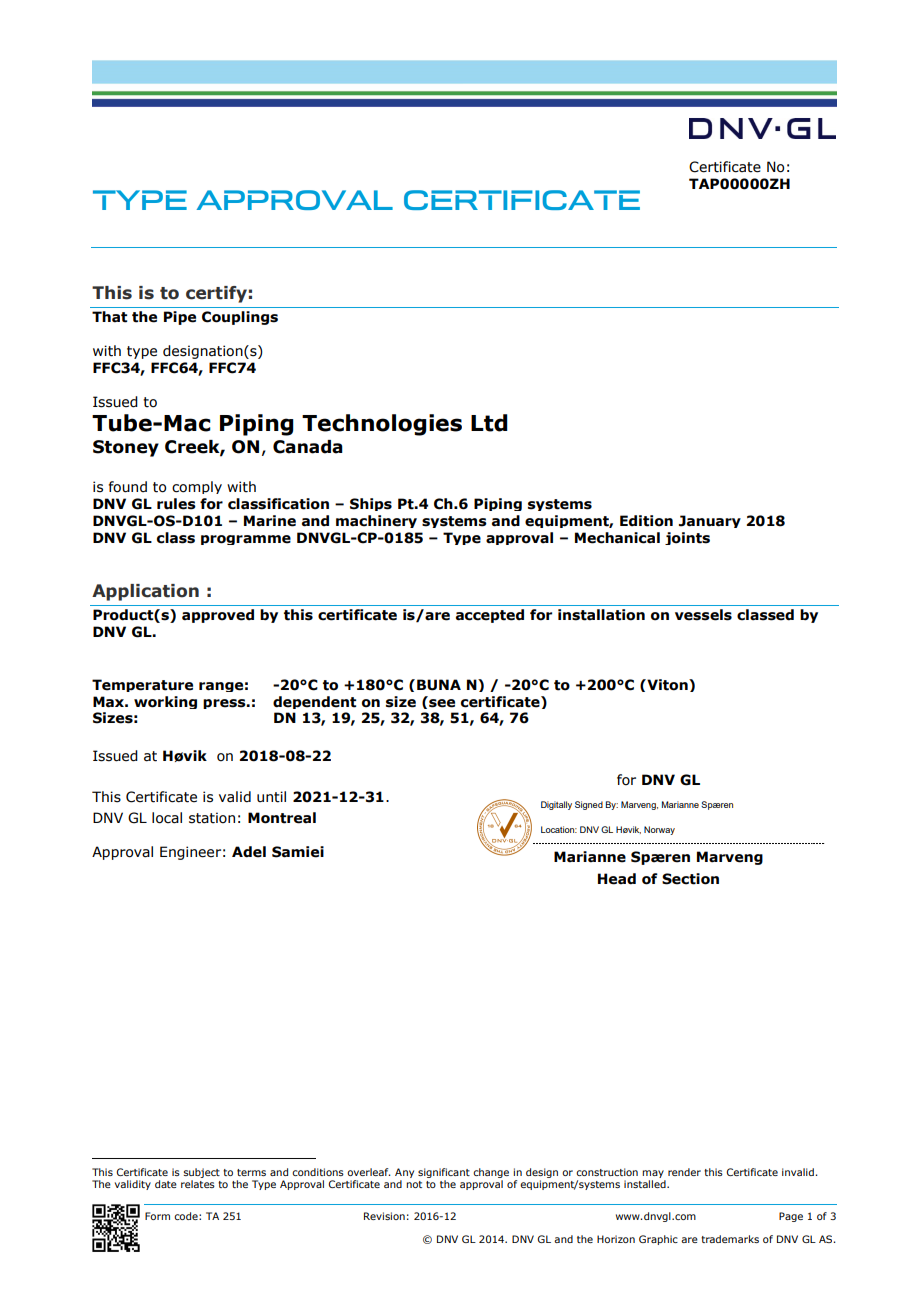  Describe the element at coordinates (157, 1216) in the screenshot. I see `Form` at that location.
